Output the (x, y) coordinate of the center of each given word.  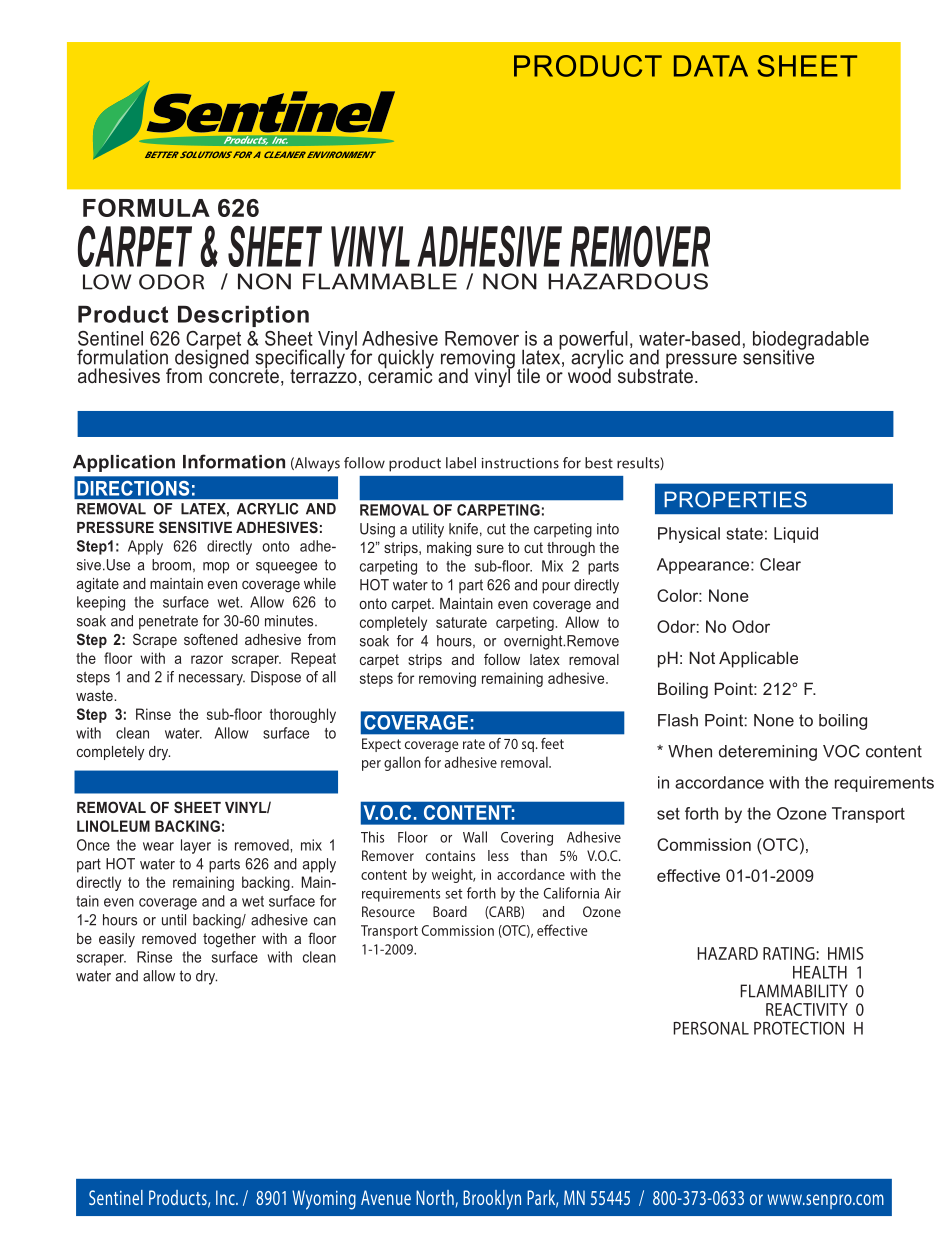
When (690, 751)
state (744, 534)
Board (450, 911)
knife (463, 529)
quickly (406, 360)
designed (212, 358)
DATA (711, 66)
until (174, 920)
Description (243, 316)
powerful (593, 341)
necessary (212, 680)
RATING (790, 953)
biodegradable (811, 341)
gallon (402, 763)
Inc (226, 1197)
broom (171, 565)
